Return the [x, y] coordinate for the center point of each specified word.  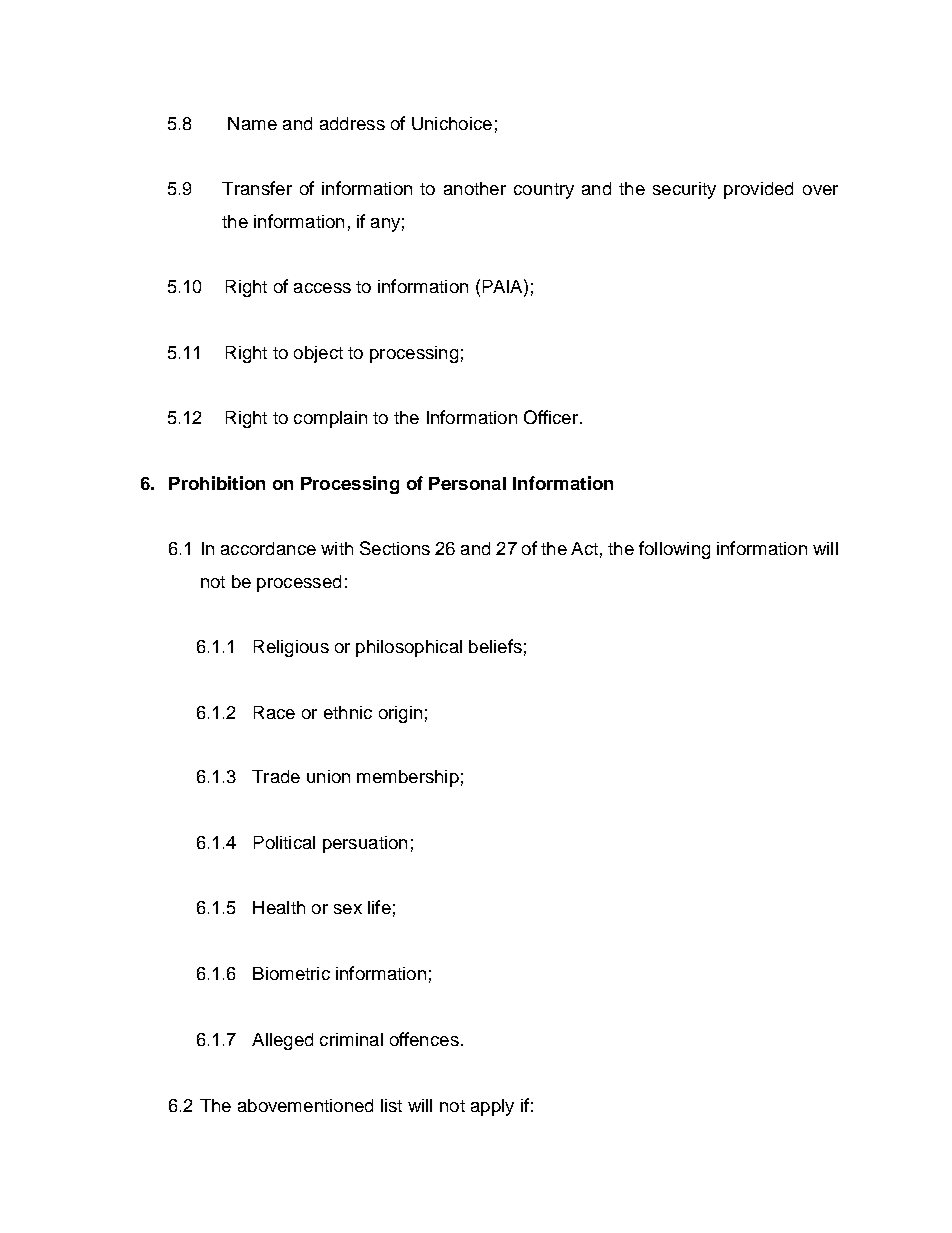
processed [299, 583]
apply [492, 1107]
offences [424, 1039]
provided [758, 190]
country [544, 191]
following [674, 550]
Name [252, 123]
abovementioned [305, 1105]
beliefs [495, 646]
